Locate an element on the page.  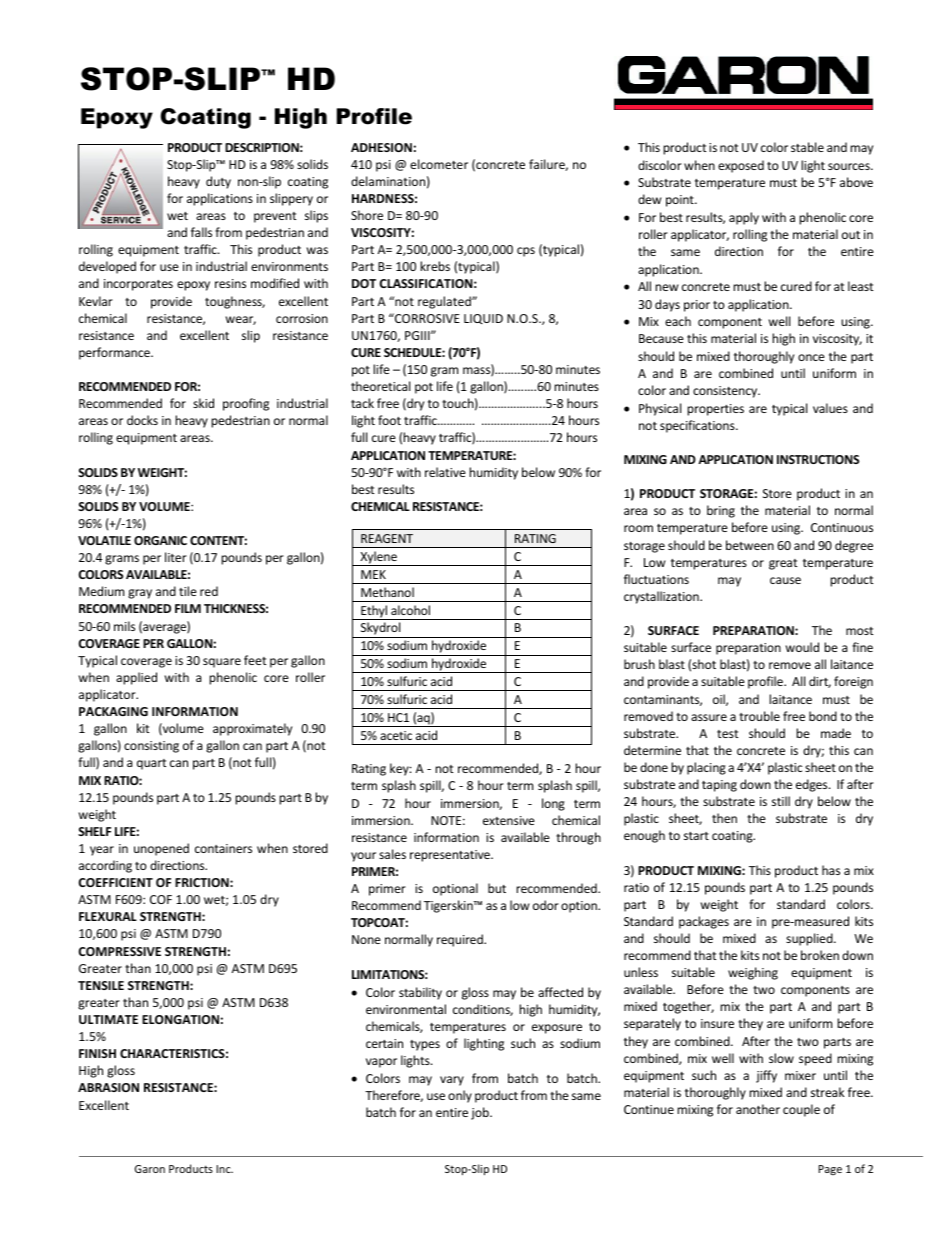
Ethyl is located at coordinates (374, 612).
